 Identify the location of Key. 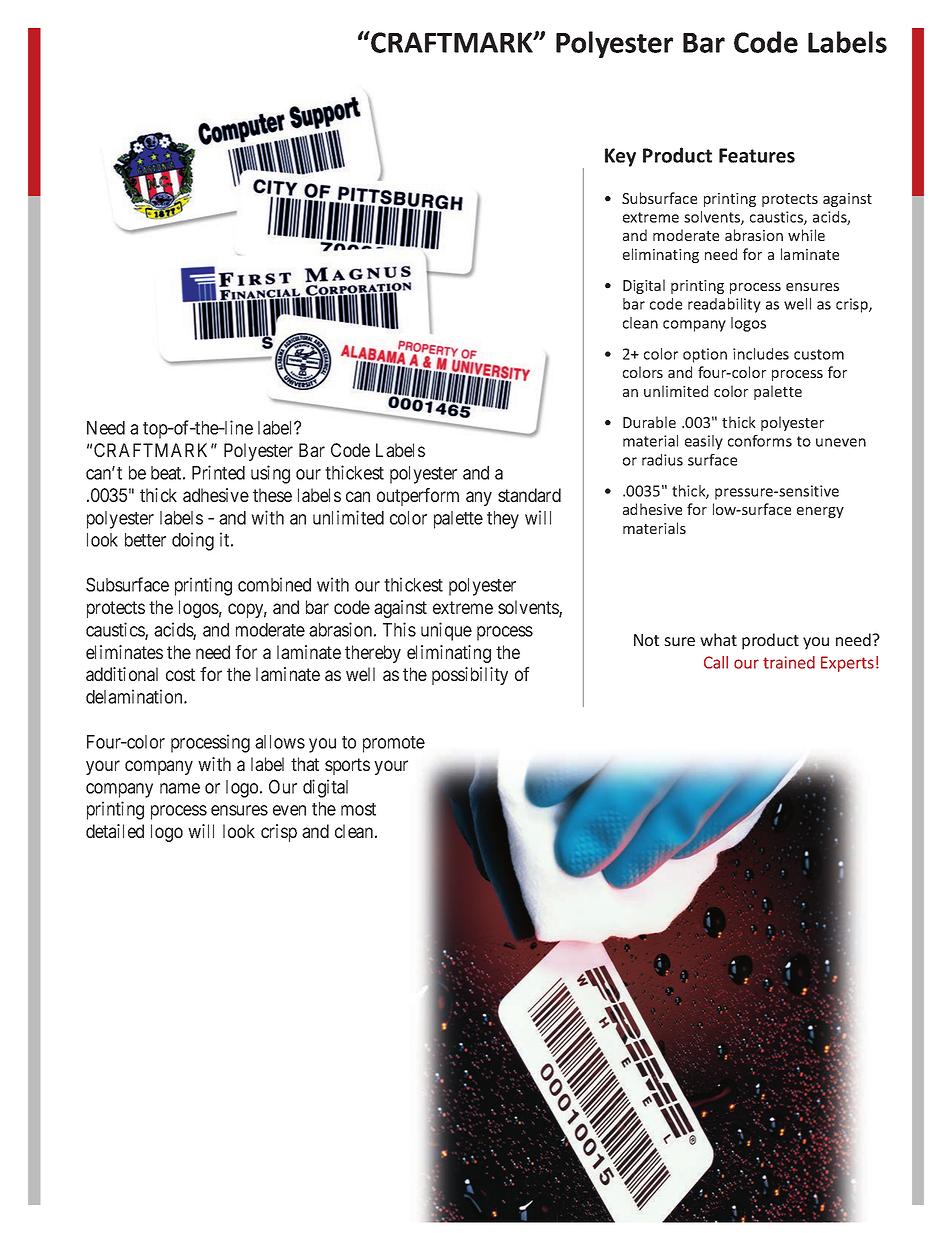
(620, 157).
